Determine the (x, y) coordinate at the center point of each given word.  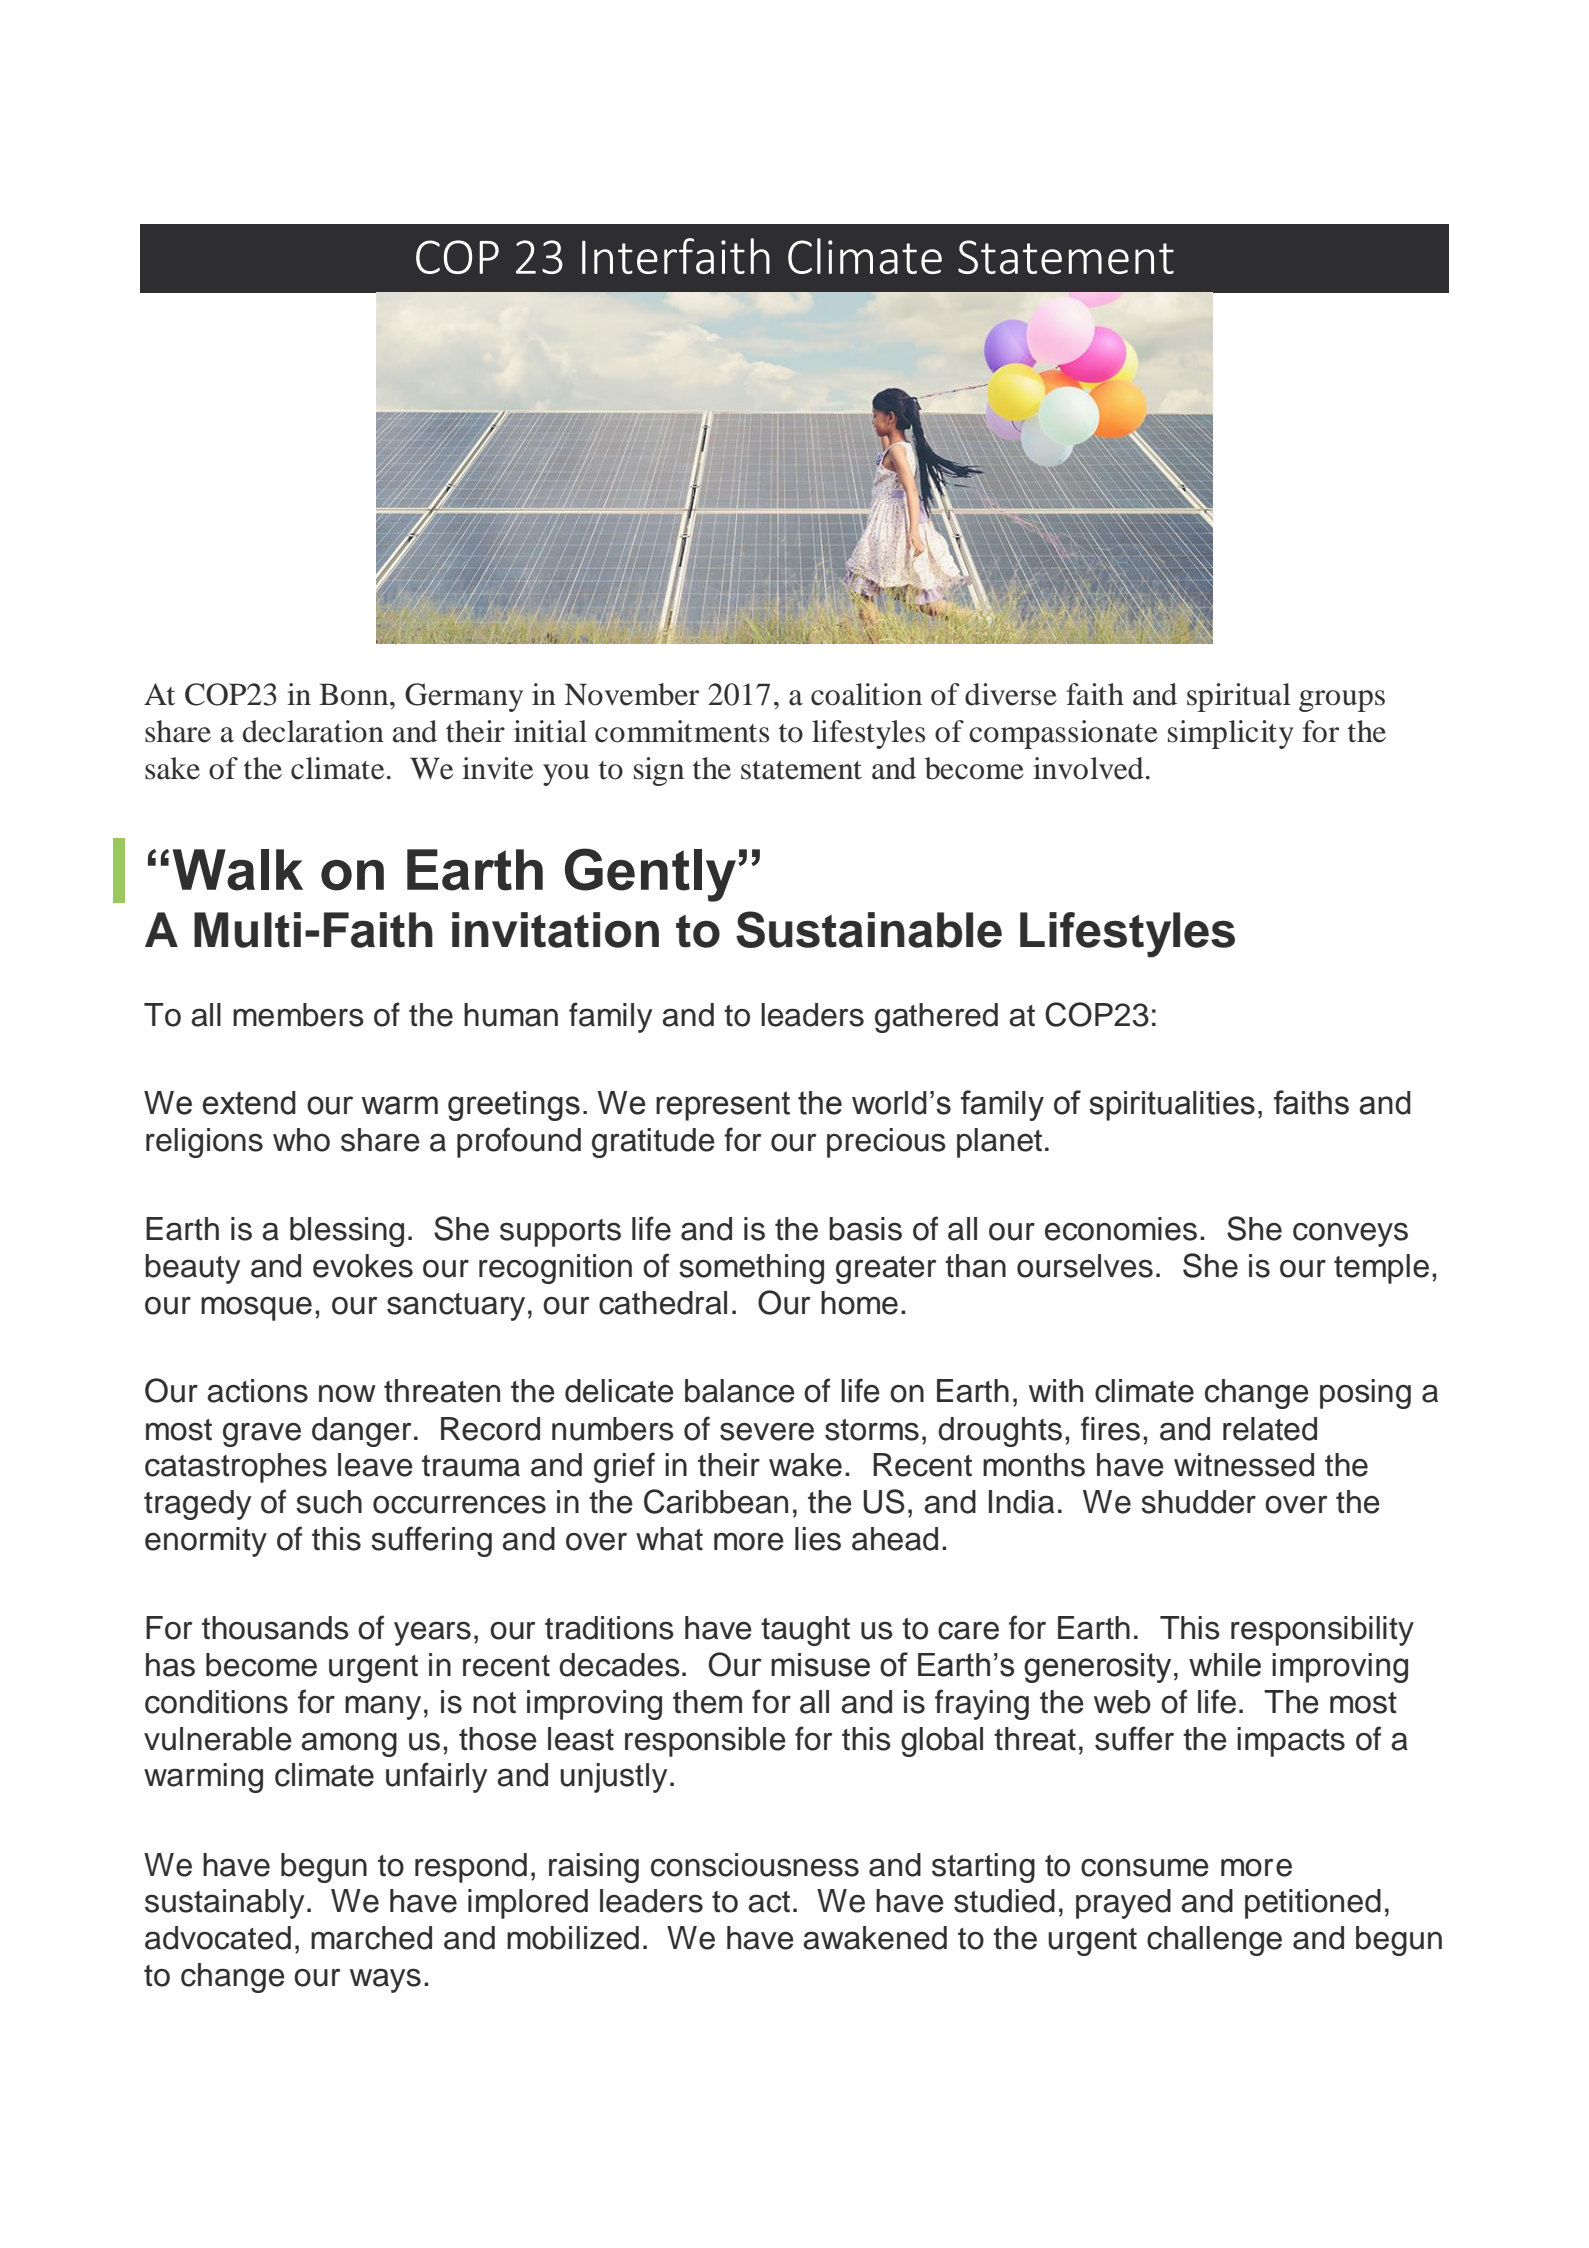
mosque (256, 1308)
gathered (936, 1018)
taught (805, 1631)
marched (371, 1938)
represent (723, 1106)
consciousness (755, 1865)
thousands (275, 1628)
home (859, 1303)
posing (1365, 1394)
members (298, 1015)
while (1225, 1665)
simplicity (1231, 734)
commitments (682, 731)
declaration (313, 731)
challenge (1214, 1941)
